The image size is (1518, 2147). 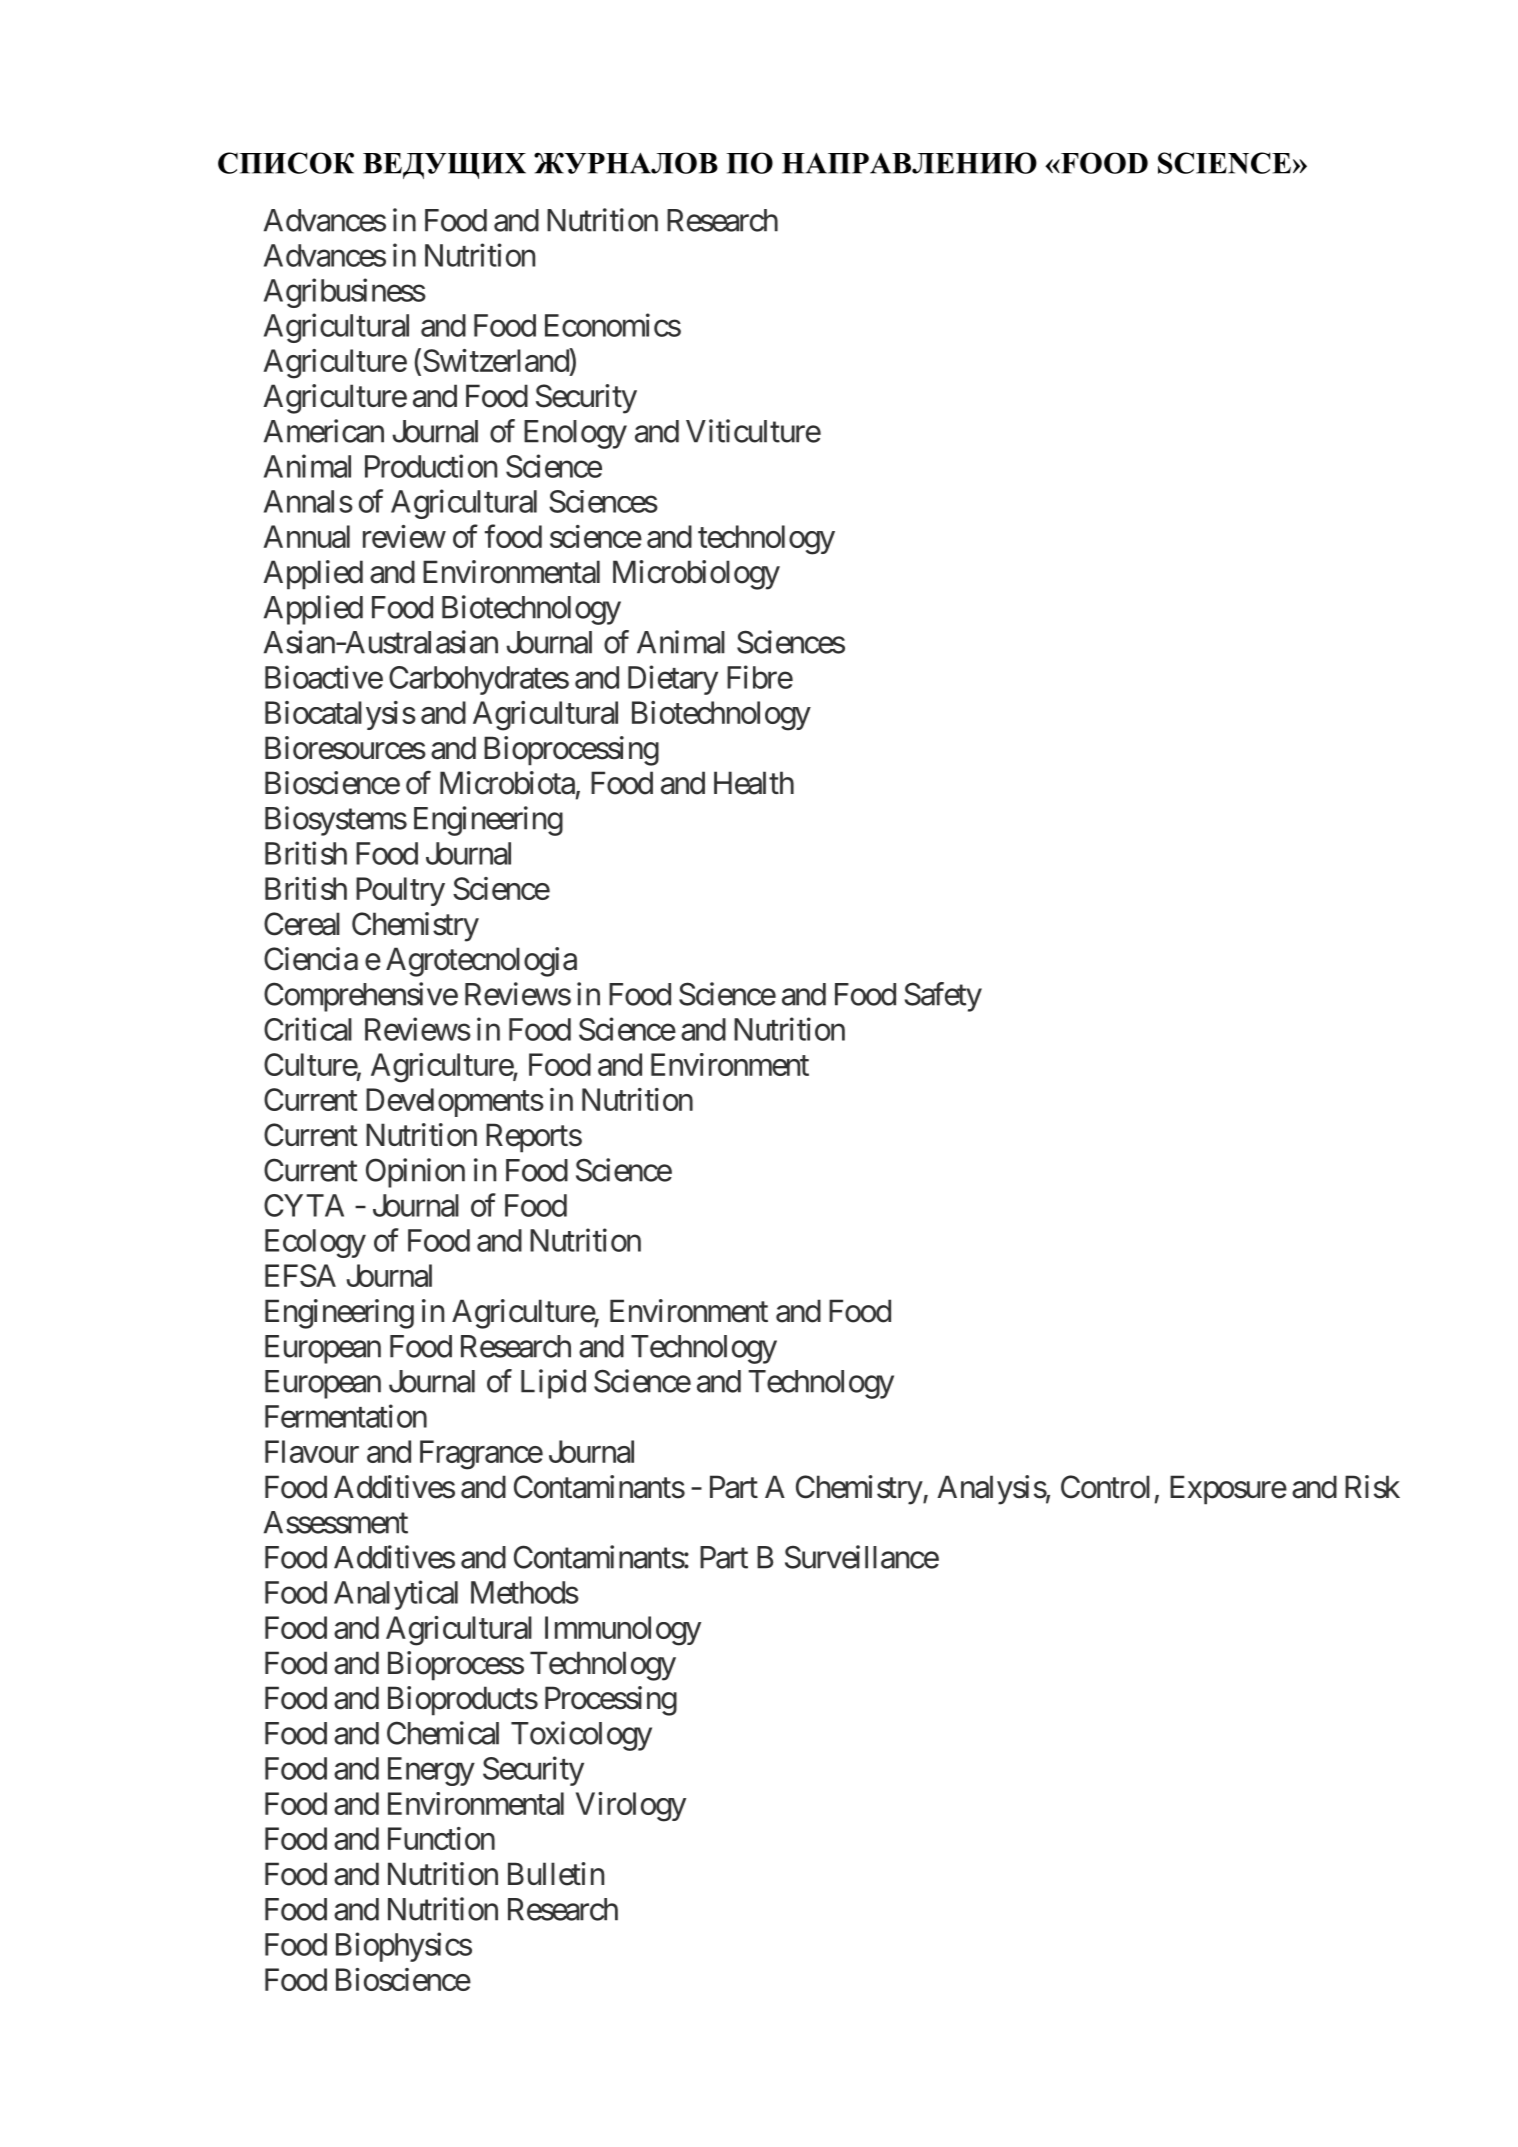 I want to click on Production, so click(x=431, y=466).
